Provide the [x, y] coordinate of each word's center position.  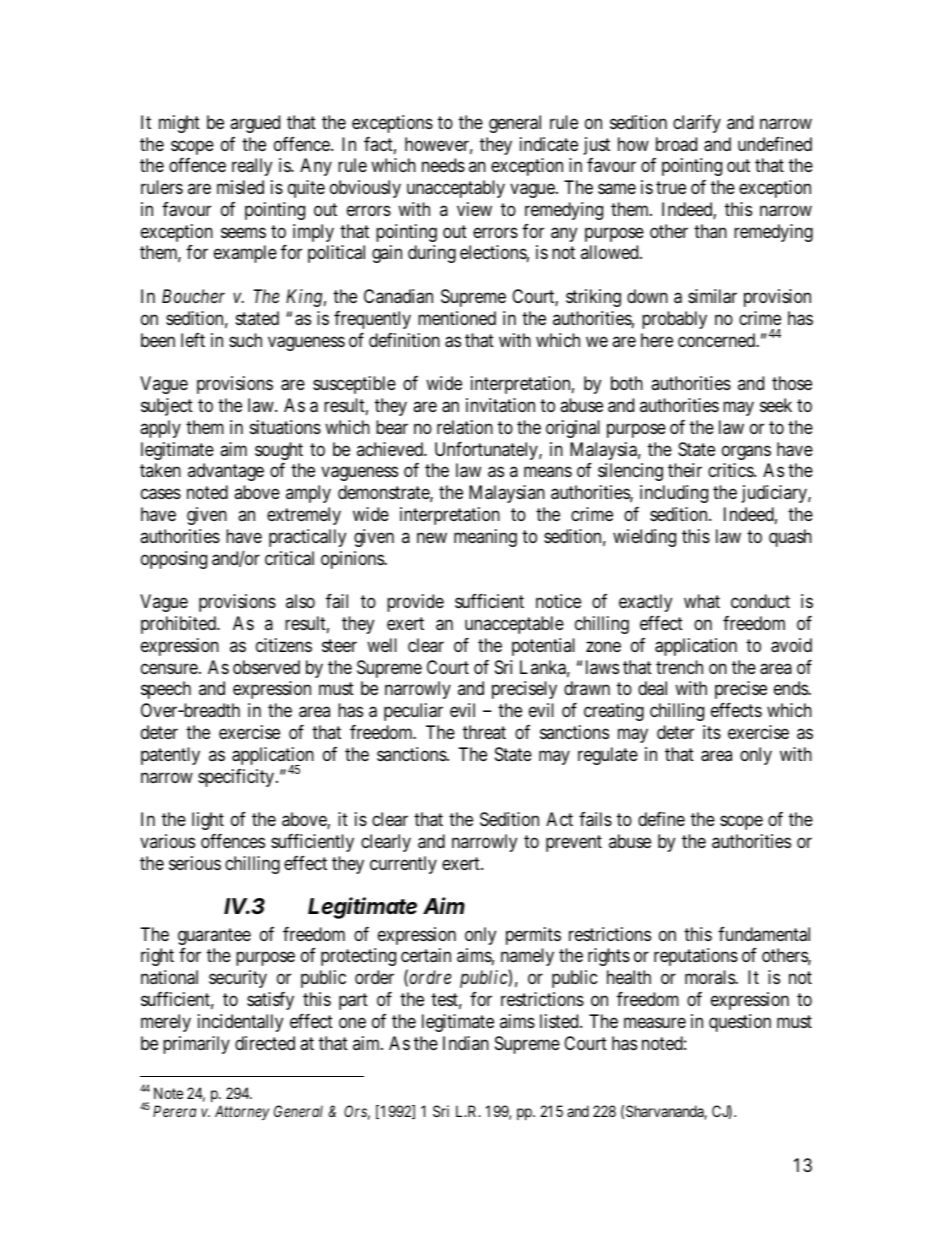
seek [776, 405]
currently [403, 865]
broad [676, 144]
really [252, 167]
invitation [500, 405]
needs [443, 165]
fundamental [764, 934]
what [702, 601]
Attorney [242, 1112]
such [245, 340]
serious [195, 863]
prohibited [180, 625]
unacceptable [514, 625]
